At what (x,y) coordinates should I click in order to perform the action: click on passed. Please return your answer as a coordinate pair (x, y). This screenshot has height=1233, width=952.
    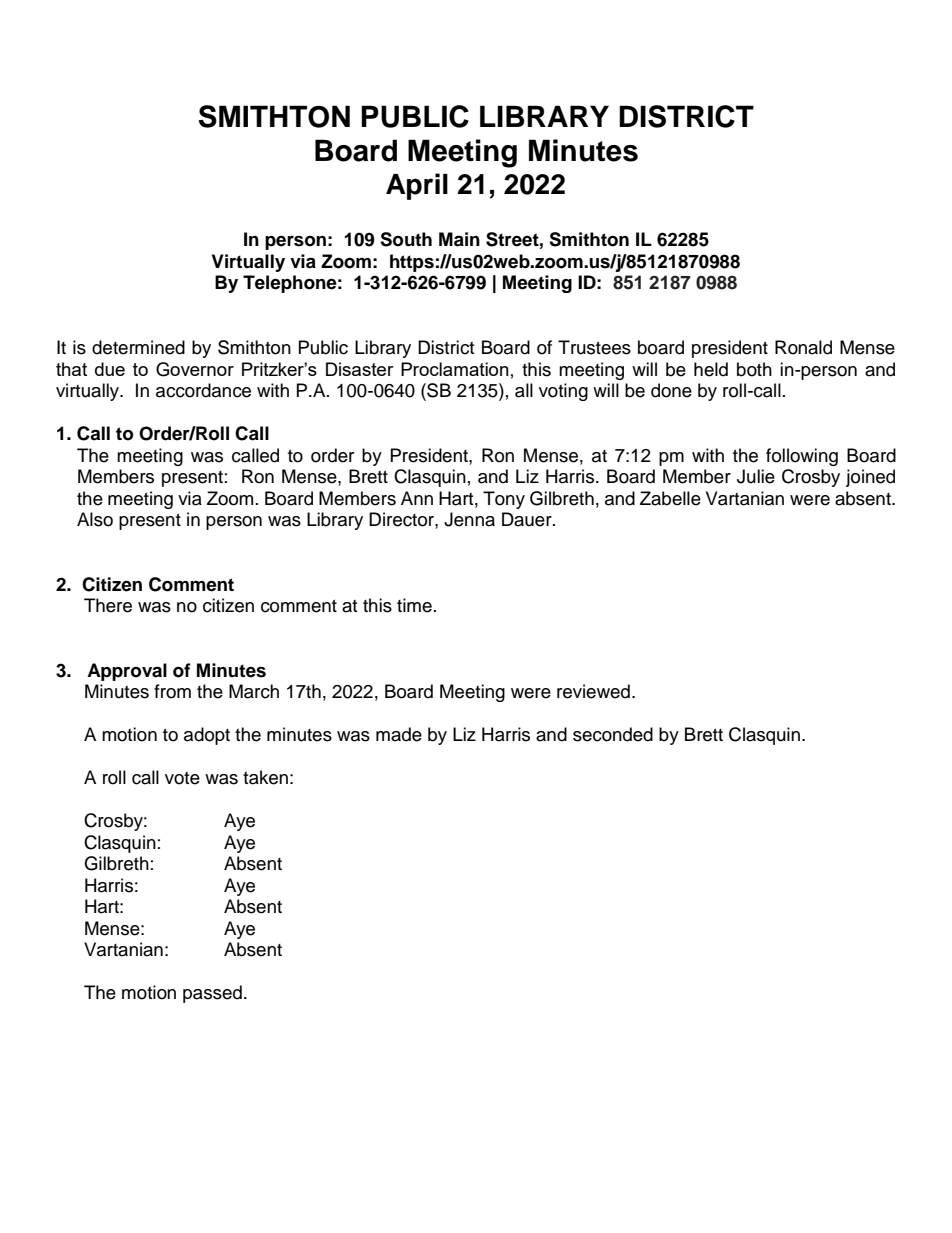
    Looking at the image, I should click on (212, 994).
